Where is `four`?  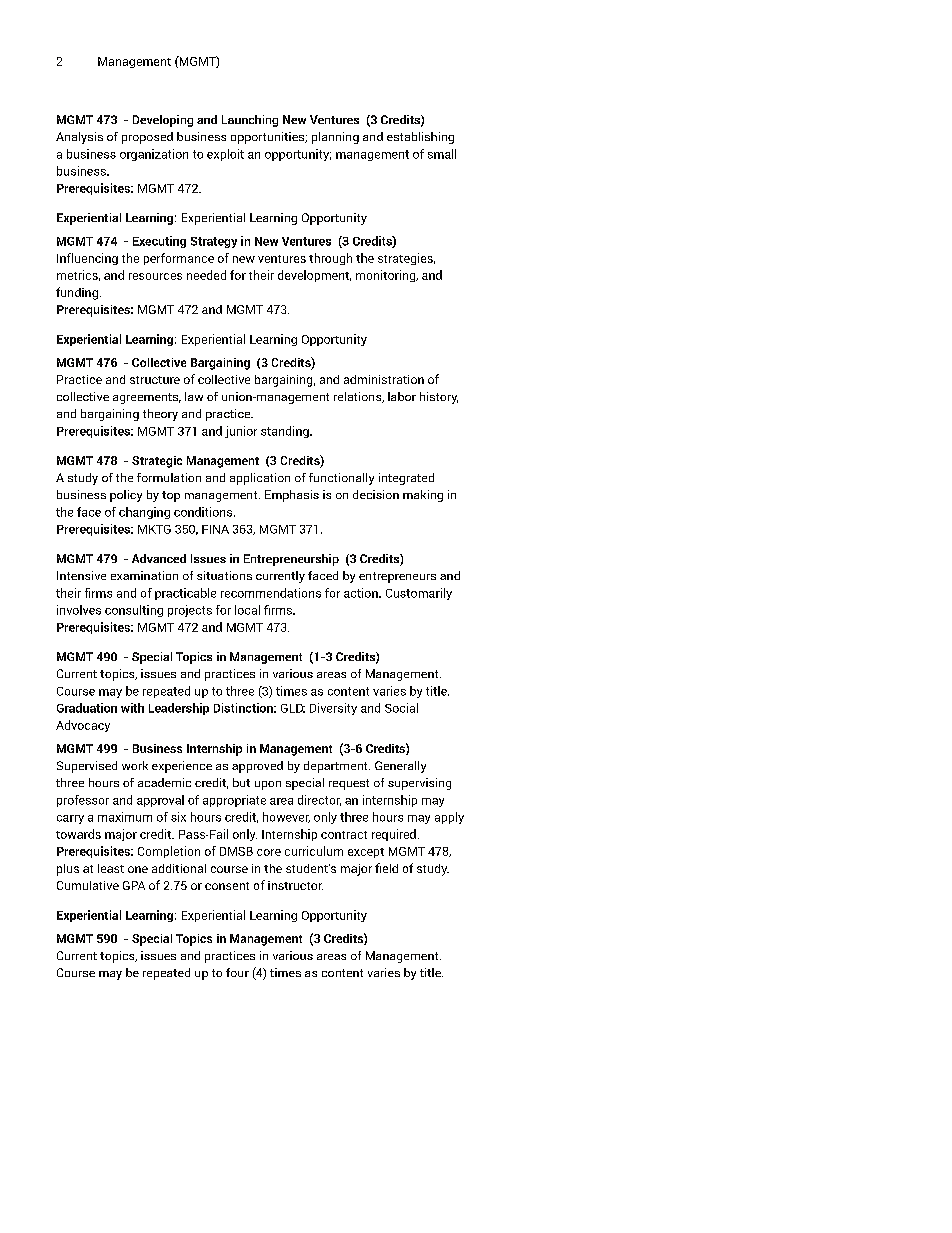
four is located at coordinates (237, 972).
